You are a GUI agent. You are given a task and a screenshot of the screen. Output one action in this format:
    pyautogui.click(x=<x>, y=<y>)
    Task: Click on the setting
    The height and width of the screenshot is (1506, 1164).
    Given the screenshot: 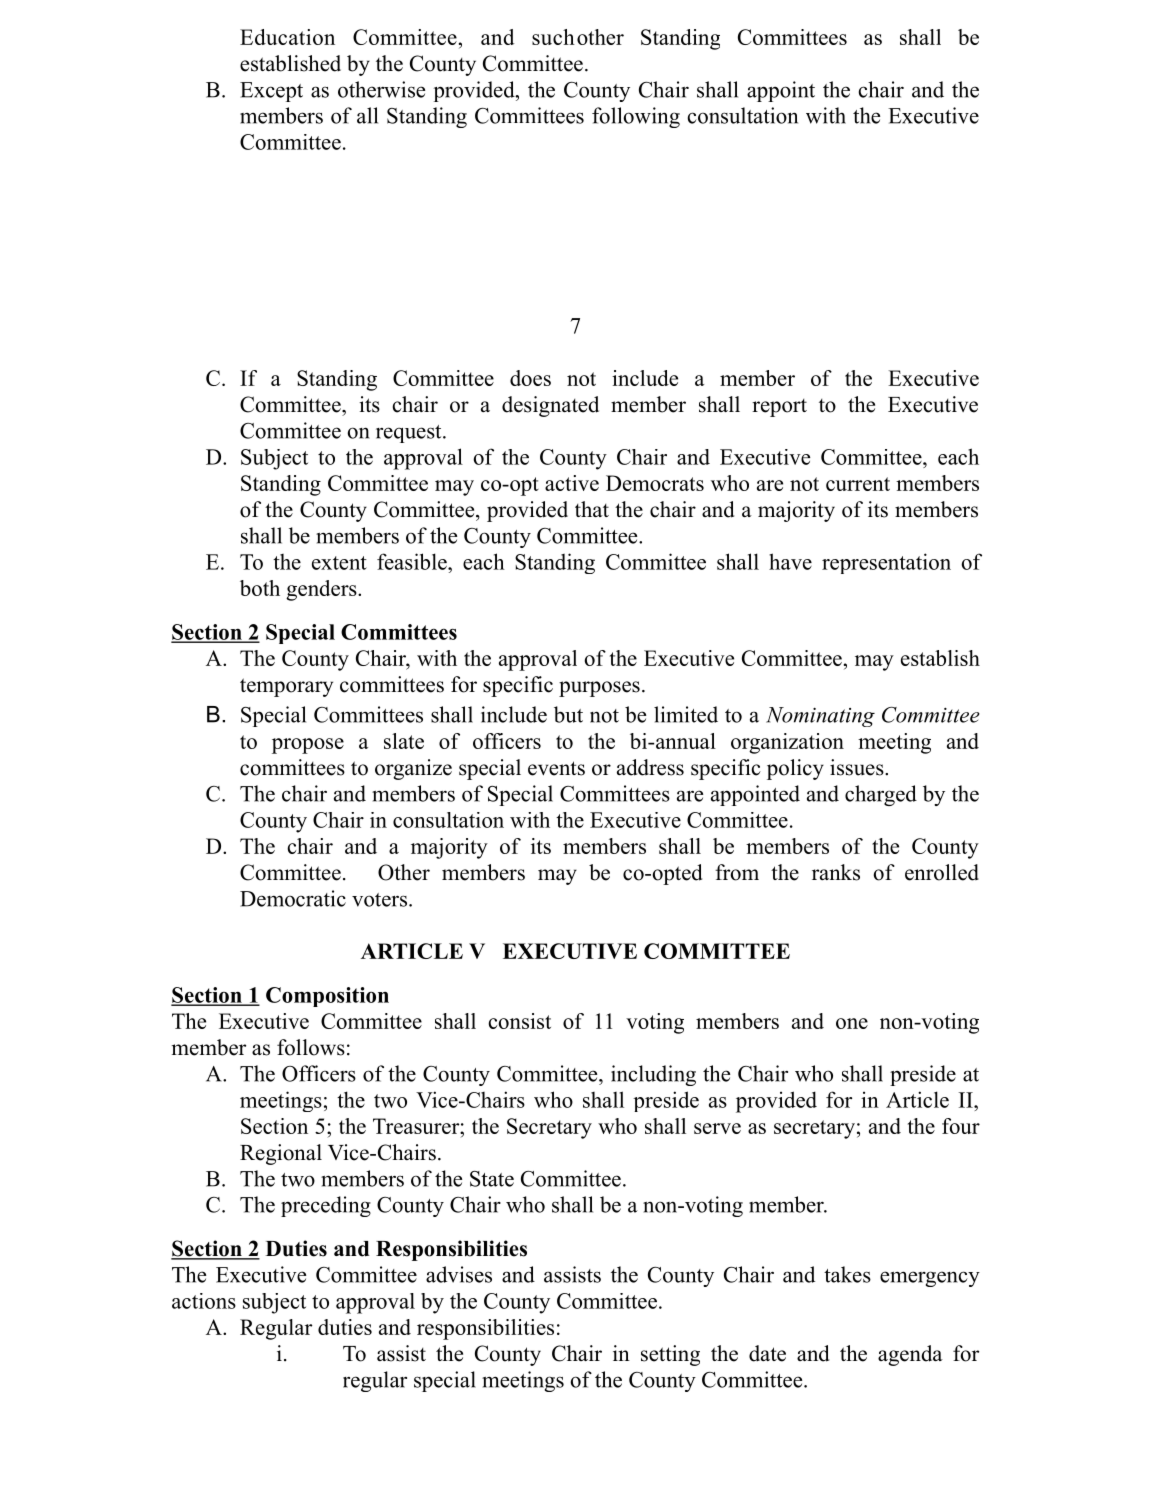 What is the action you would take?
    pyautogui.click(x=670, y=1355)
